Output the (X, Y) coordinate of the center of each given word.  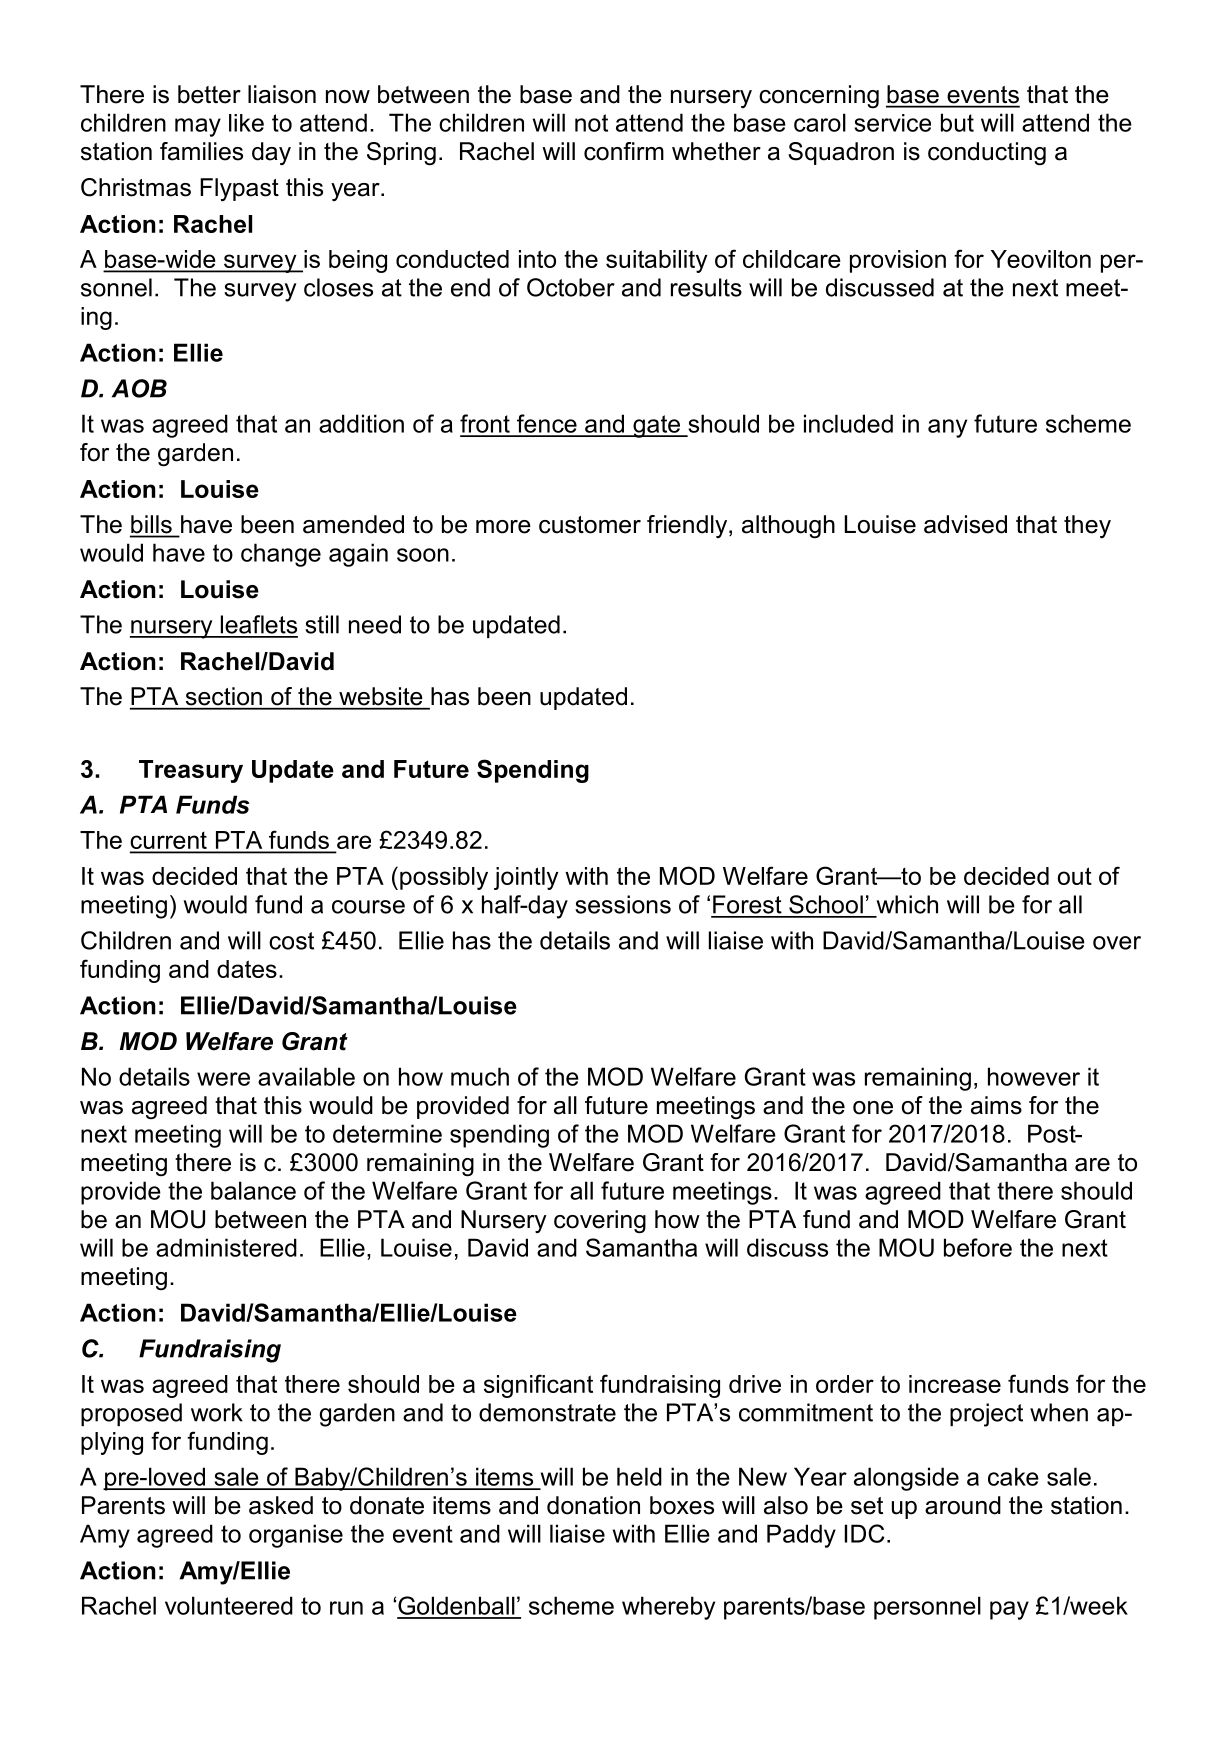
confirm (624, 151)
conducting (987, 154)
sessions (623, 904)
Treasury (191, 771)
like (246, 123)
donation (593, 1505)
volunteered (229, 1605)
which (907, 904)
